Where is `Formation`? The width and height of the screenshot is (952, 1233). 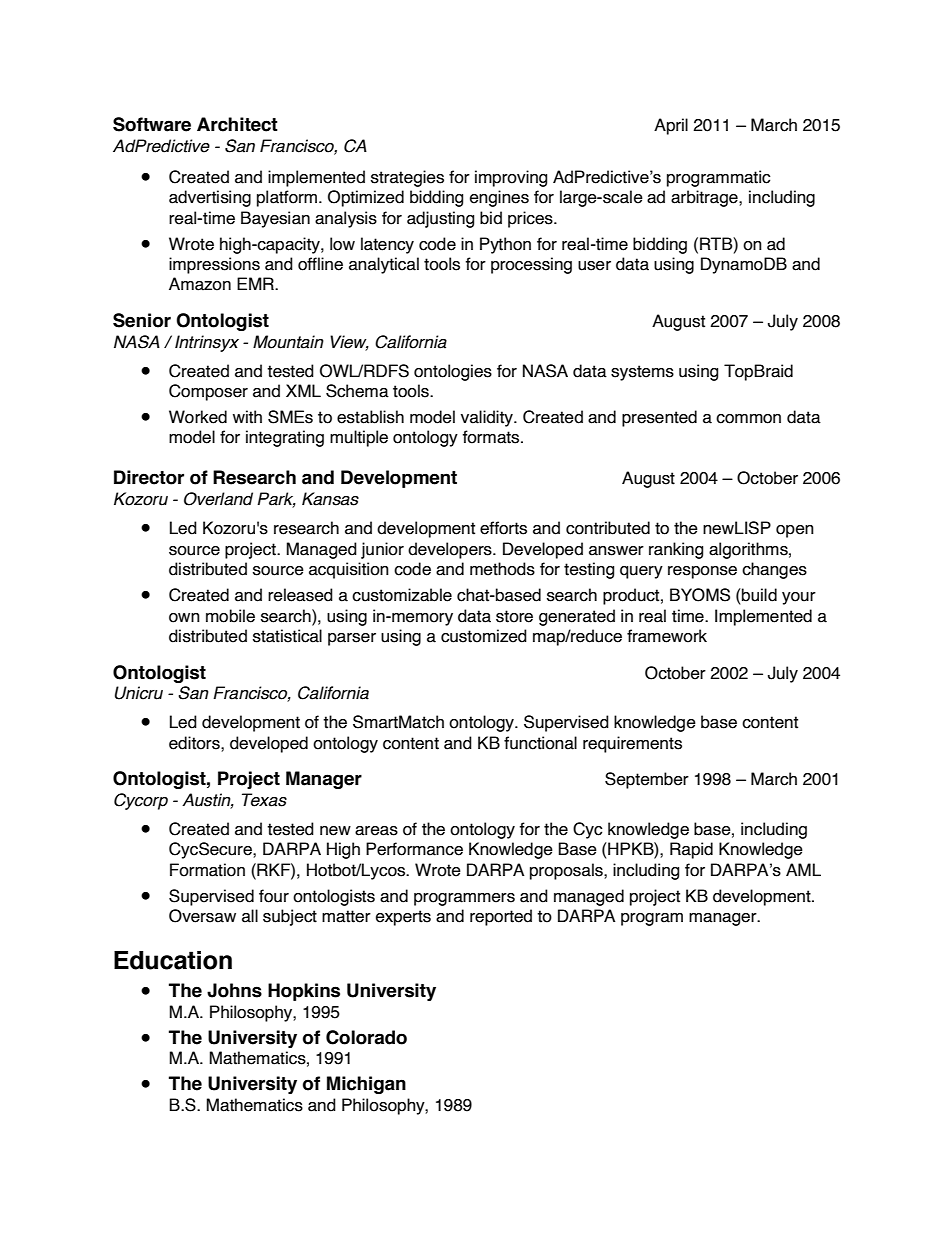
Formation is located at coordinates (207, 870).
